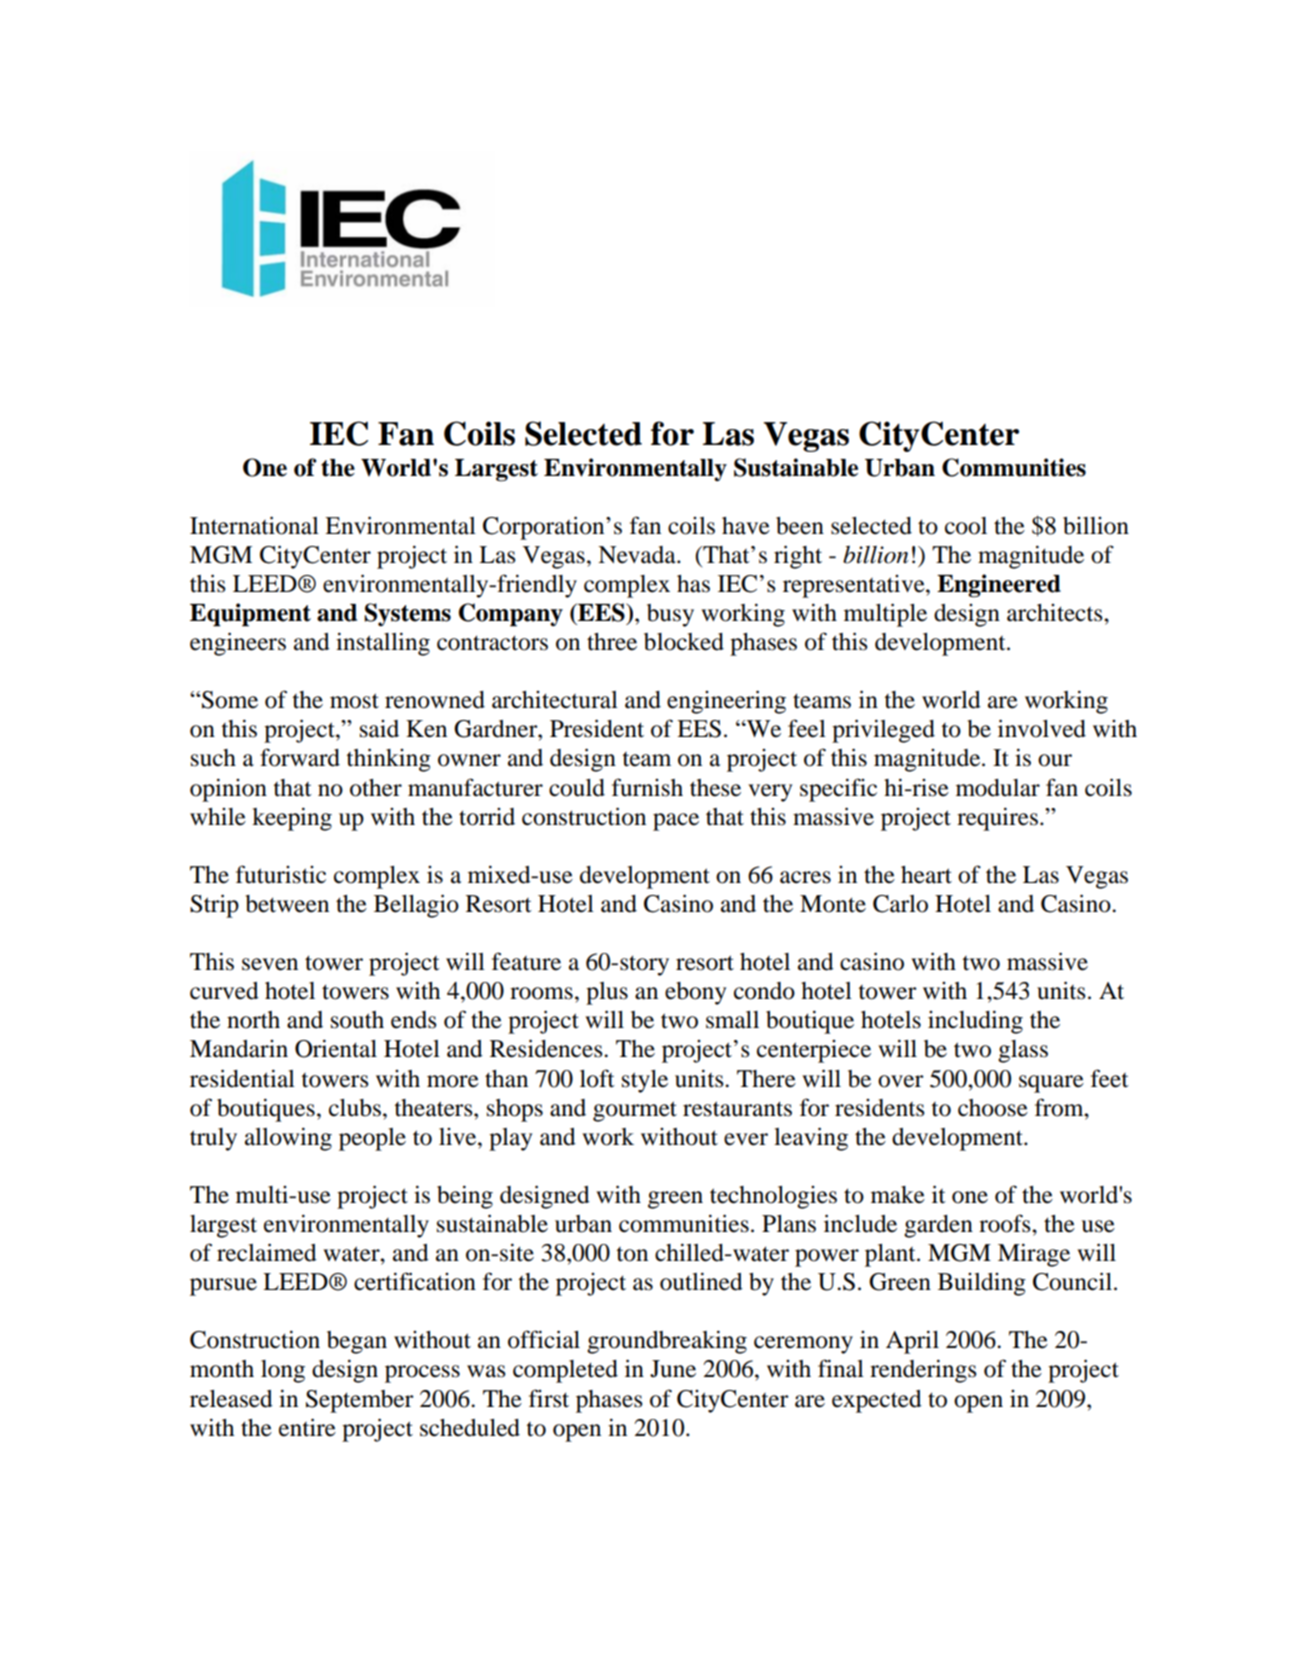 The width and height of the screenshot is (1291, 1670). Describe the element at coordinates (975, 1022) in the screenshot. I see `including` at that location.
